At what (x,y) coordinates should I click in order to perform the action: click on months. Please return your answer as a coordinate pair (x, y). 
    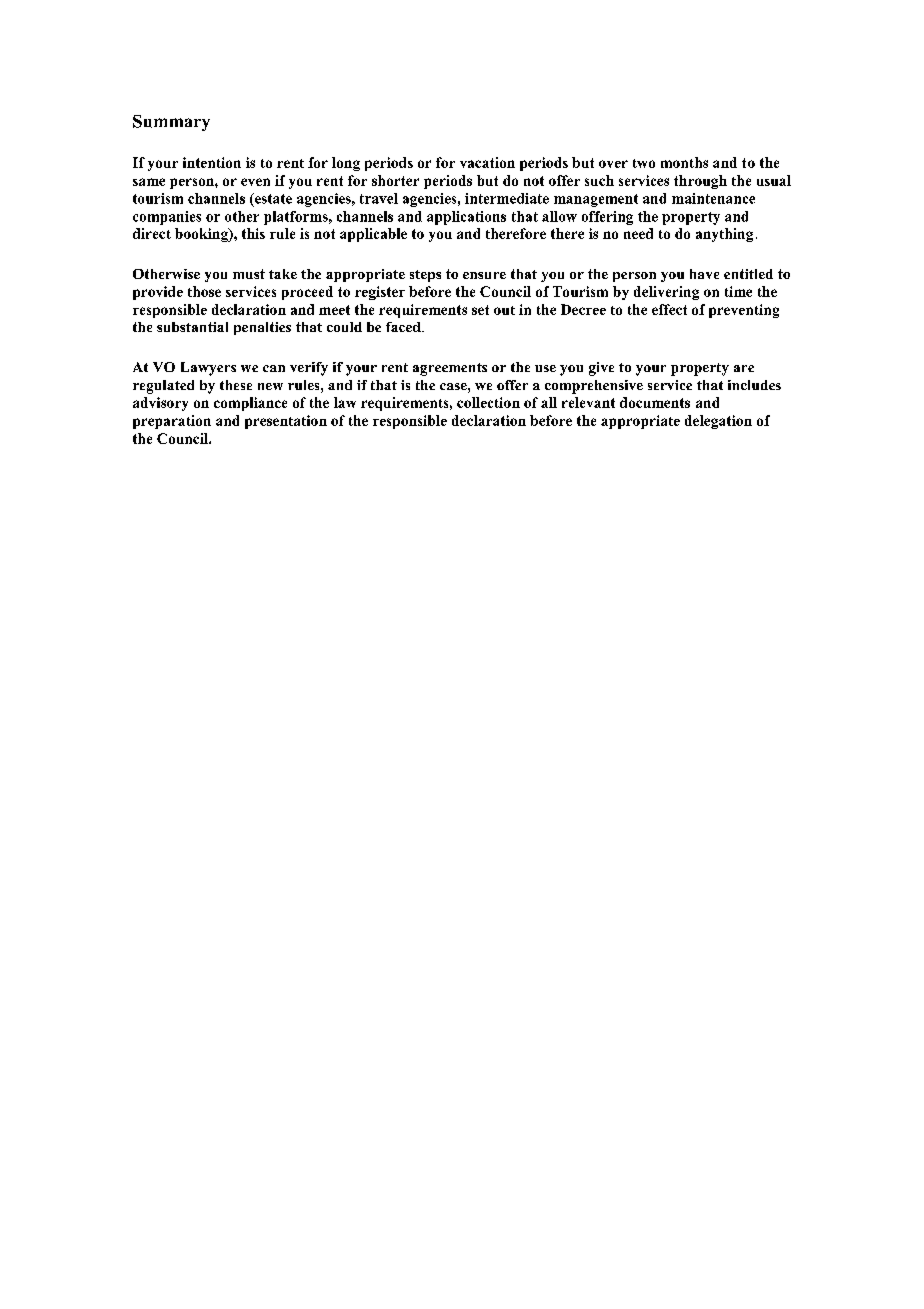
    Looking at the image, I should click on (684, 162).
